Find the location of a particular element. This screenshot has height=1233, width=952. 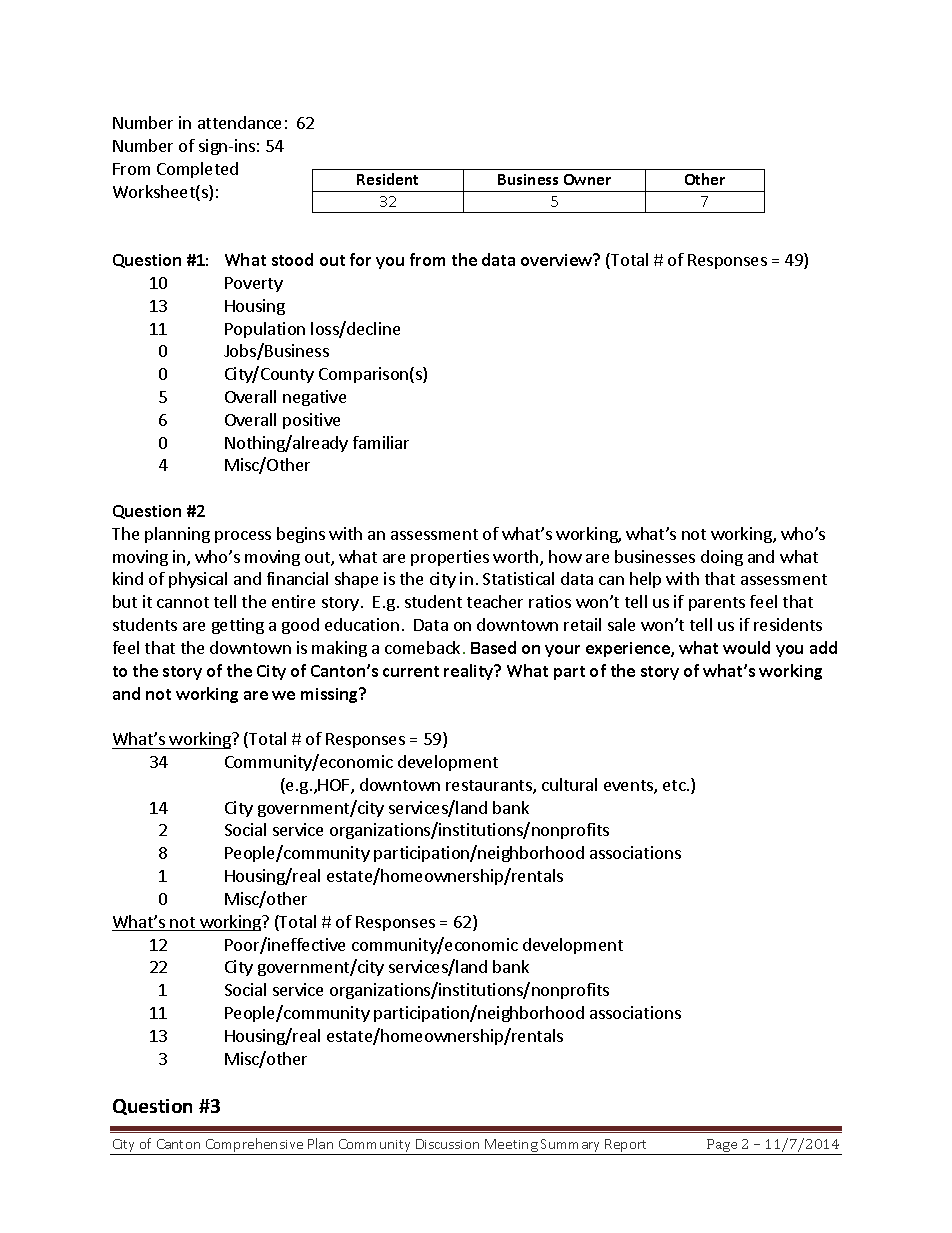

process is located at coordinates (243, 537).
